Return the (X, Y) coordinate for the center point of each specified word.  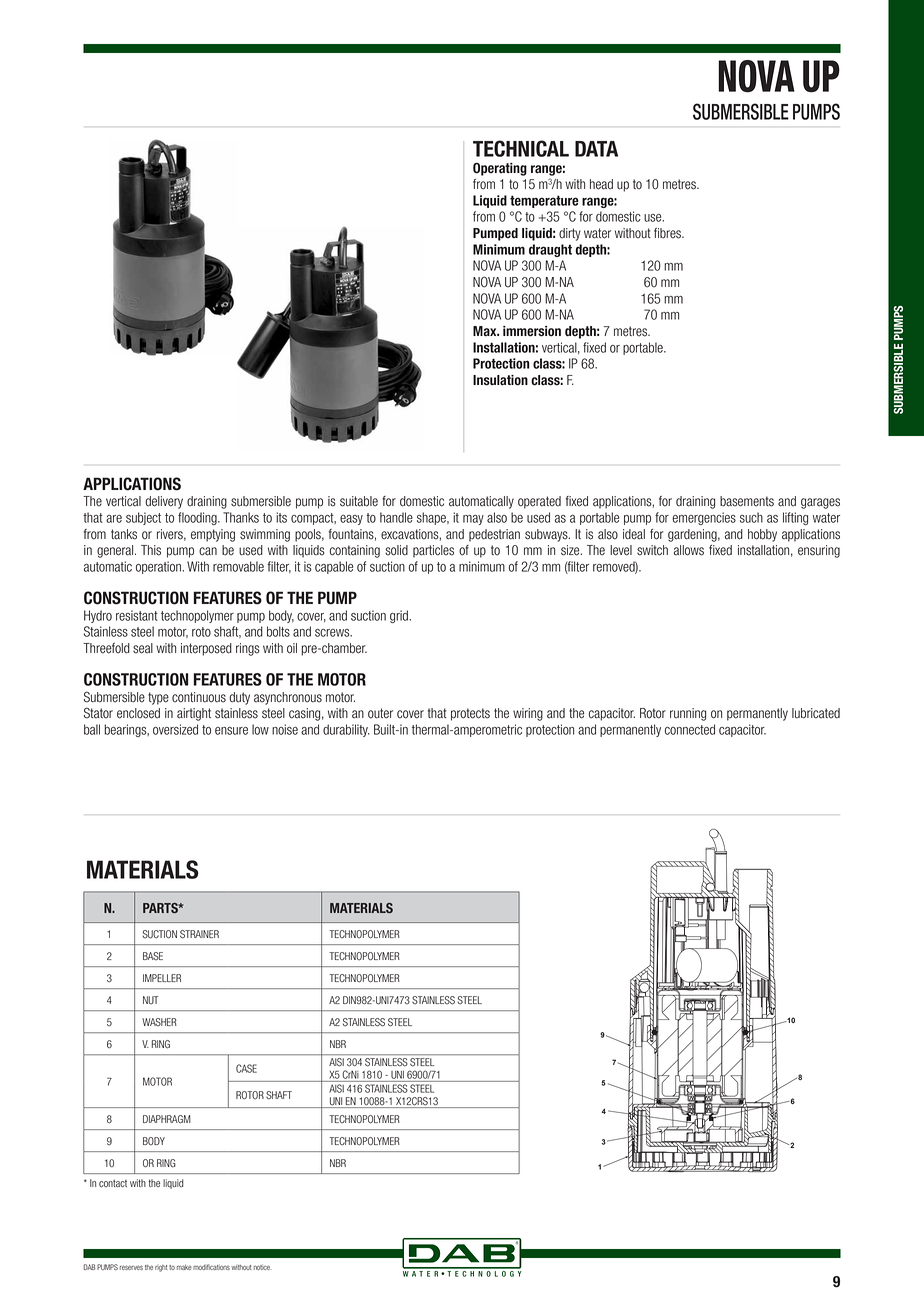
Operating (500, 169)
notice (262, 1267)
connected (690, 729)
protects (470, 714)
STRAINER (199, 934)
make (184, 1267)
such (751, 517)
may (473, 520)
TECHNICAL (521, 148)
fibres (668, 233)
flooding (198, 518)
